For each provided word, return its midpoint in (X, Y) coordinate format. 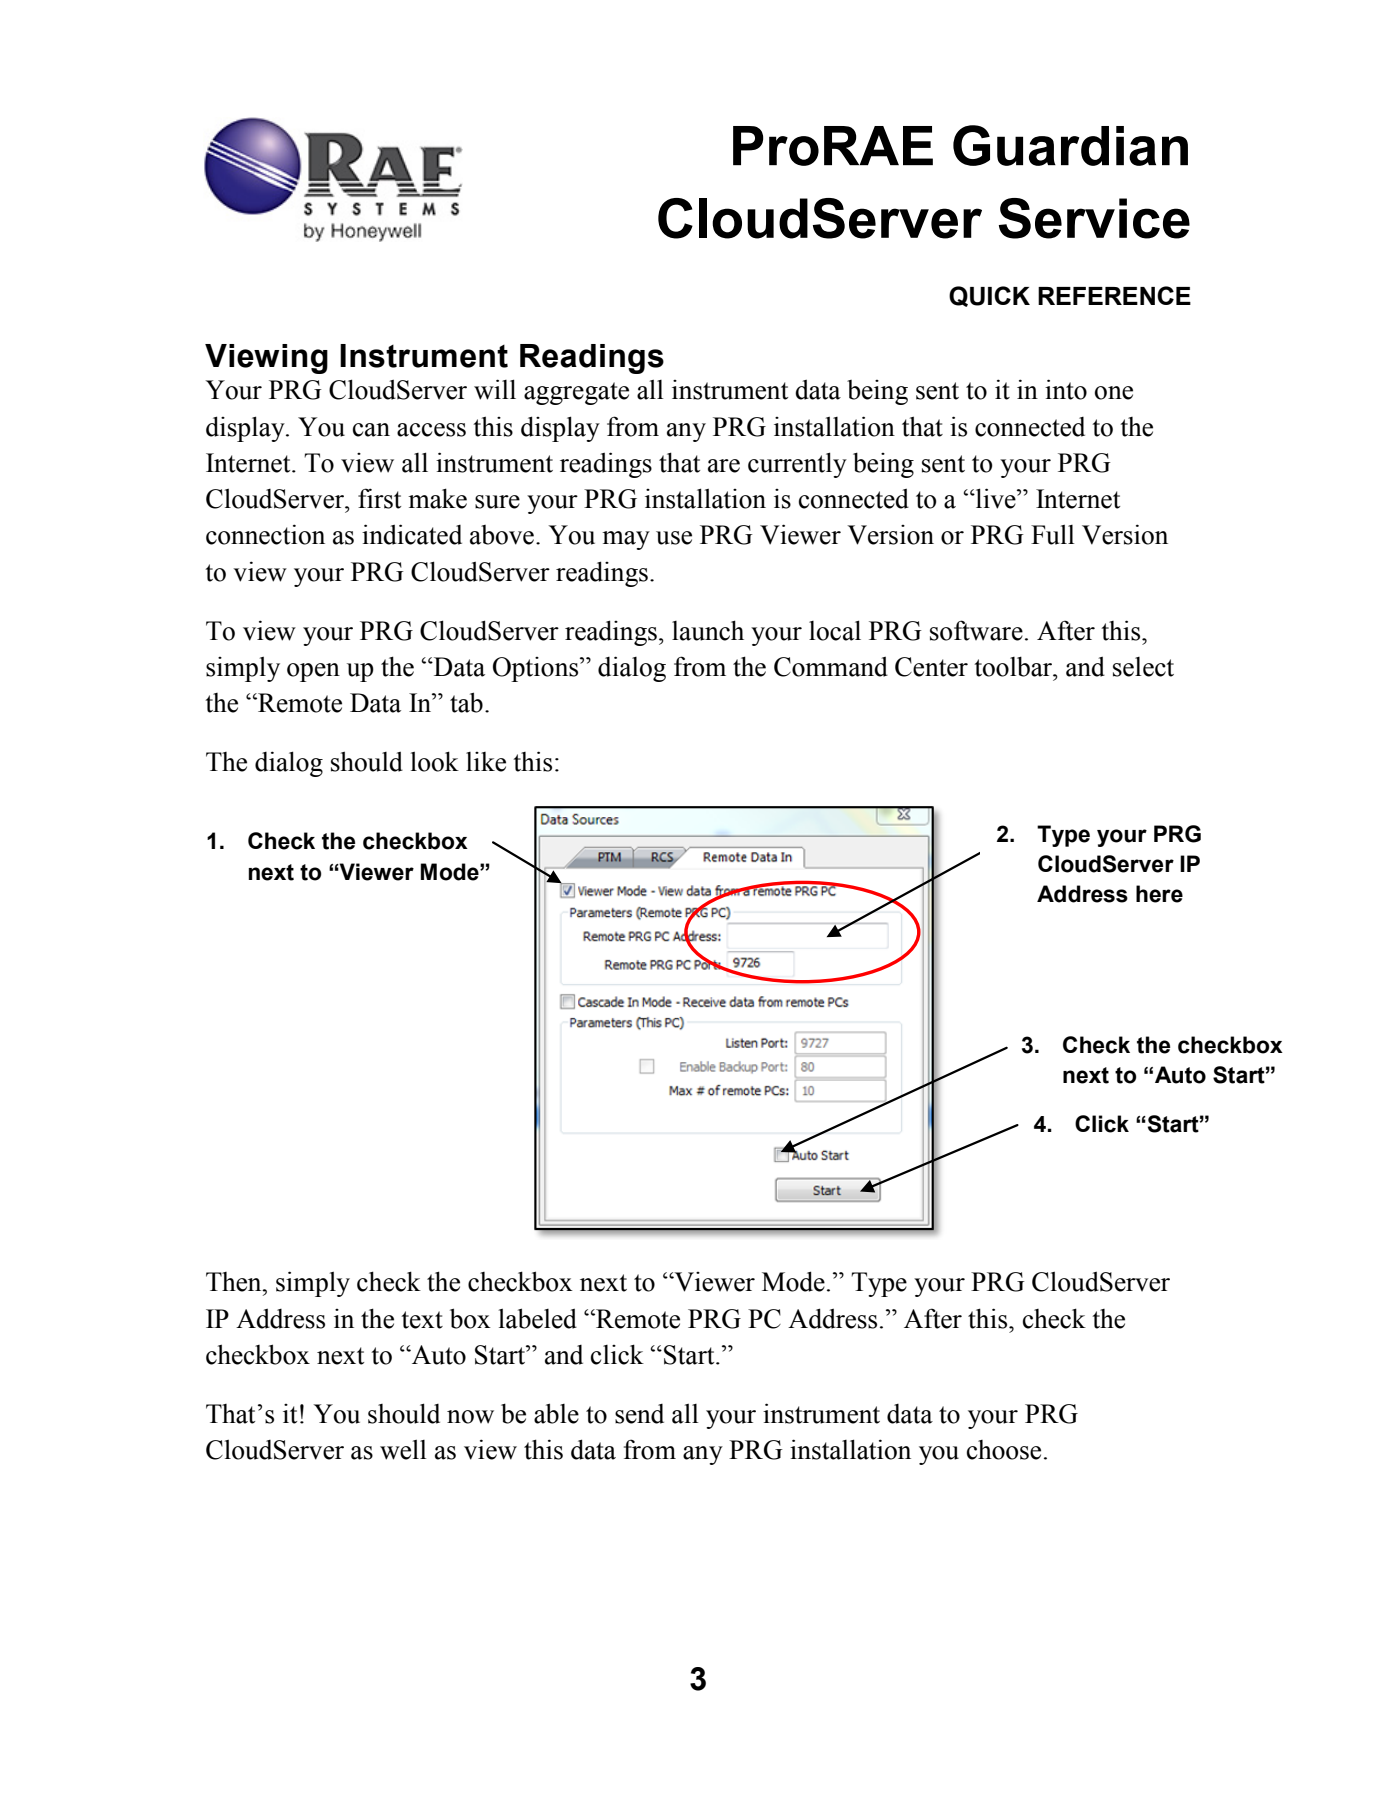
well (403, 1449)
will (495, 389)
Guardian (1070, 145)
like (486, 762)
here (1159, 894)
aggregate (576, 393)
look (435, 761)
